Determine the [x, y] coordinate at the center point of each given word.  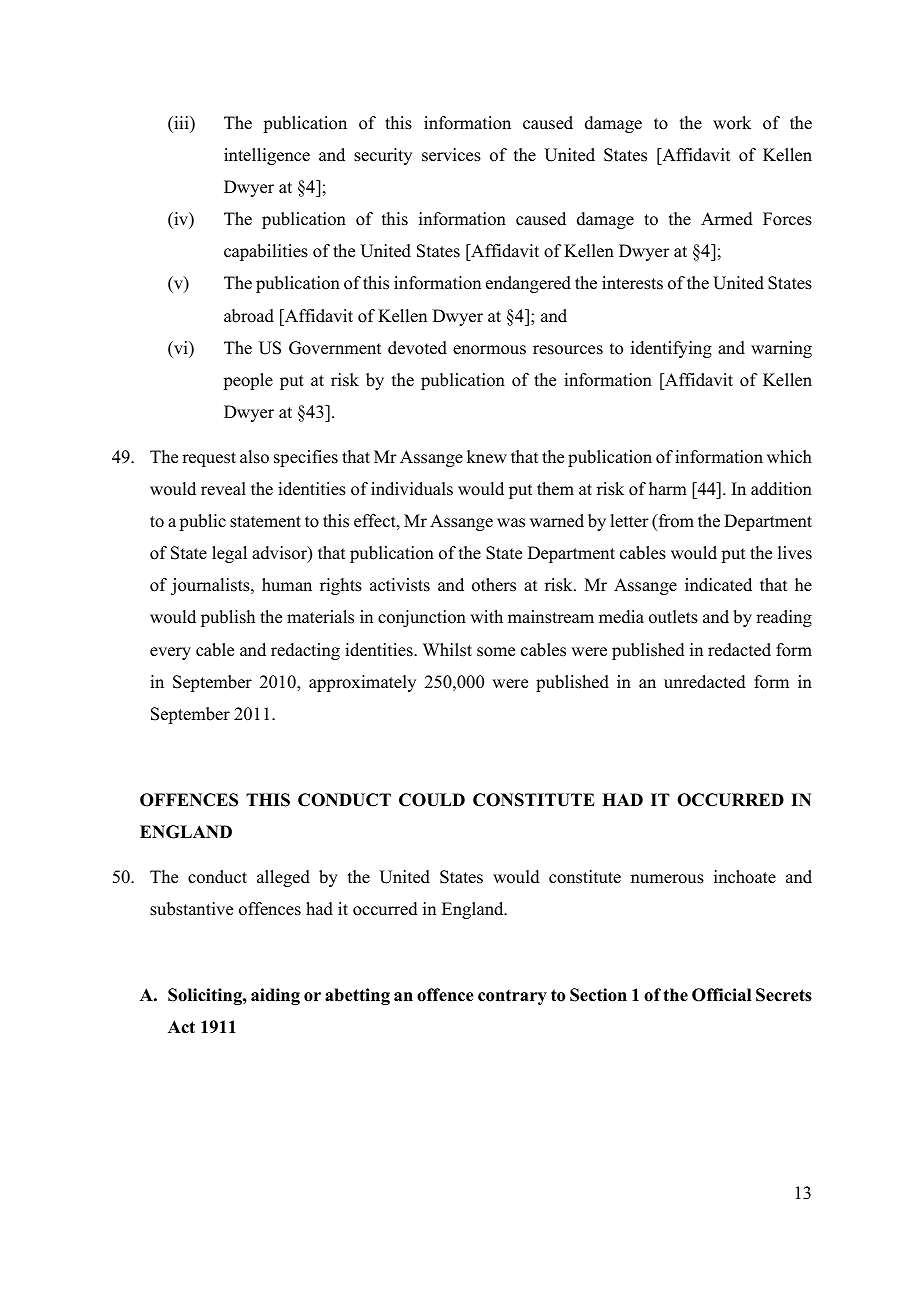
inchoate [745, 877]
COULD [432, 800]
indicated [718, 585]
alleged [283, 878]
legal [229, 554]
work [732, 123]
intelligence [267, 156]
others [494, 585]
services [451, 155]
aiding [275, 996]
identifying [671, 349]
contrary [512, 997]
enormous [489, 350]
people [248, 381]
